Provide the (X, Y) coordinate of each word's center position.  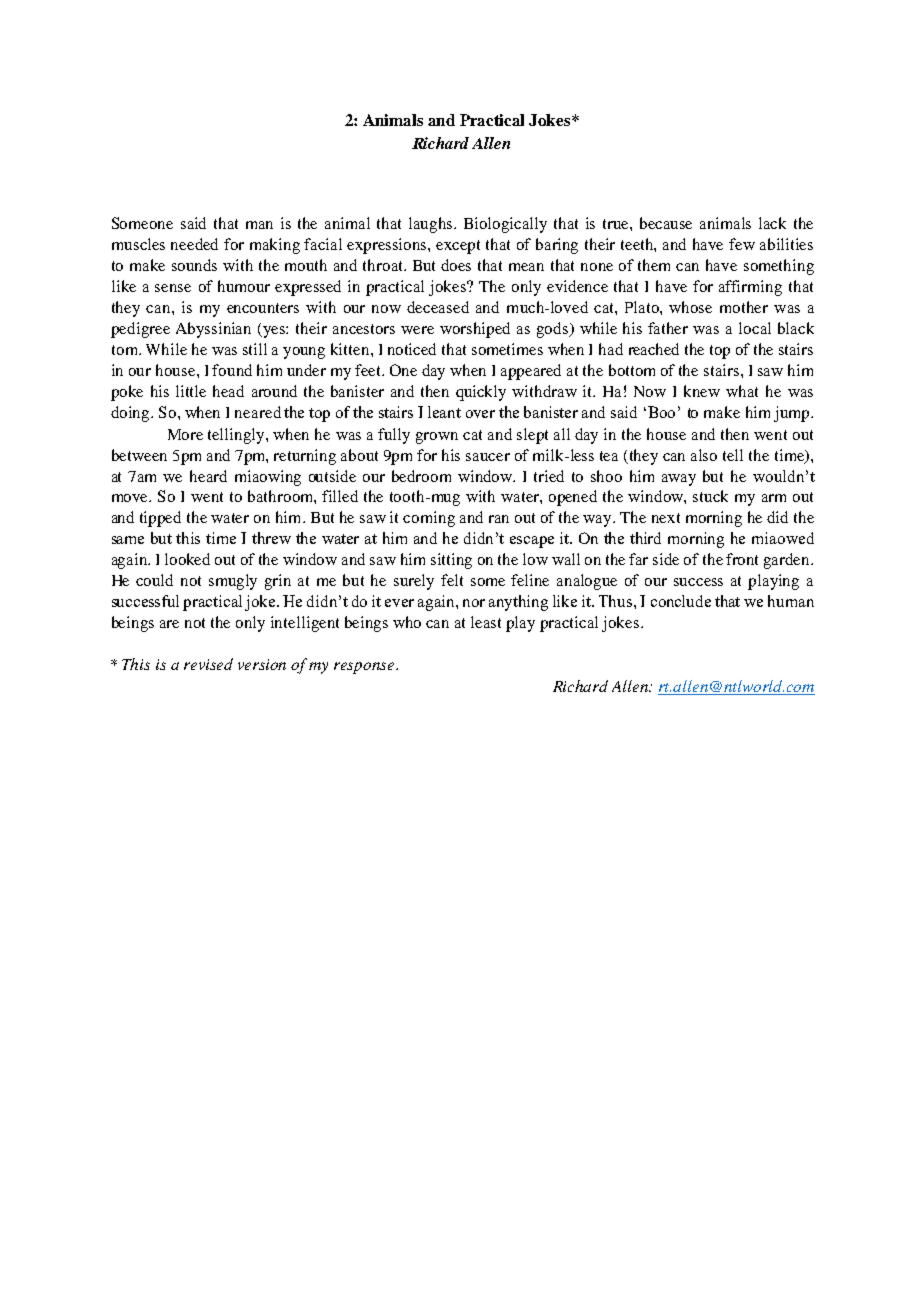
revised (208, 664)
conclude (681, 601)
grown (437, 438)
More (185, 434)
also (704, 455)
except (458, 247)
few (742, 244)
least (486, 622)
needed (194, 244)
